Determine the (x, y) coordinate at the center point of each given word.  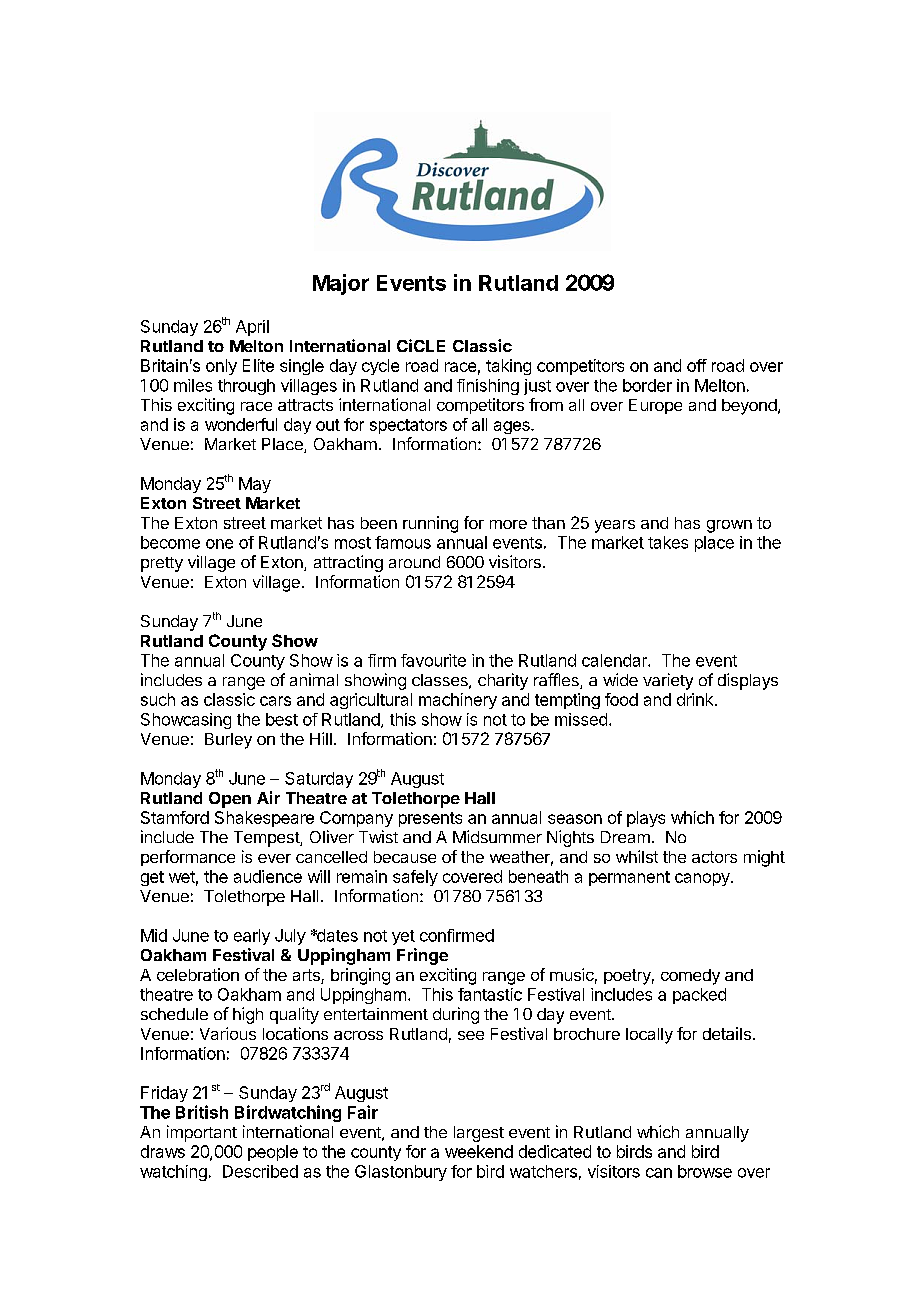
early (252, 937)
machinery (458, 701)
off (697, 365)
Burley (228, 741)
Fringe (422, 956)
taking (508, 367)
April (252, 328)
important (202, 1133)
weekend (479, 1151)
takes (668, 542)
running (430, 524)
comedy (690, 977)
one (219, 544)
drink (696, 699)
